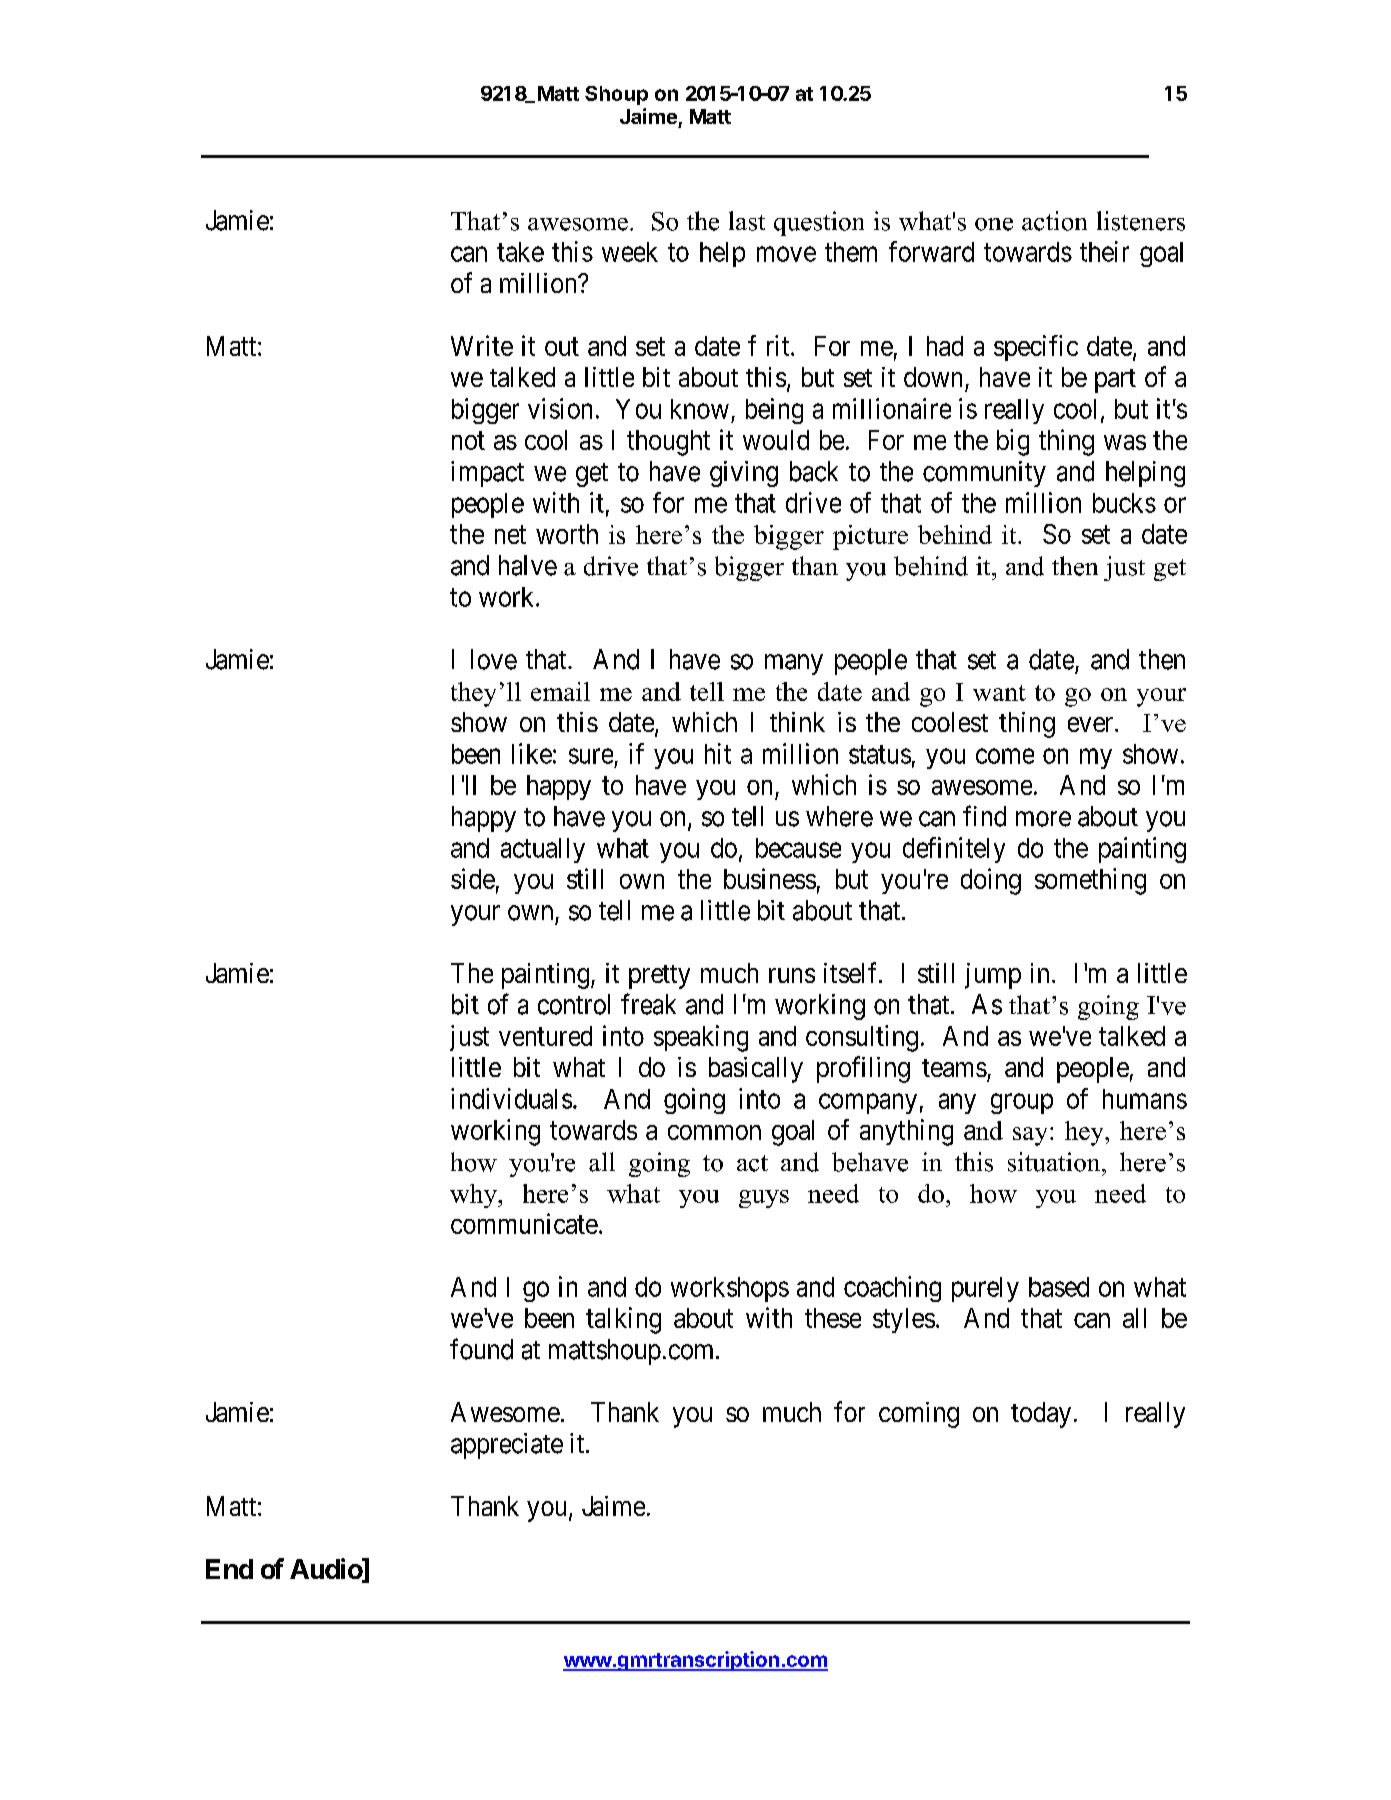 This page has height=1800, width=1391. I want to click on take, so click(520, 252).
